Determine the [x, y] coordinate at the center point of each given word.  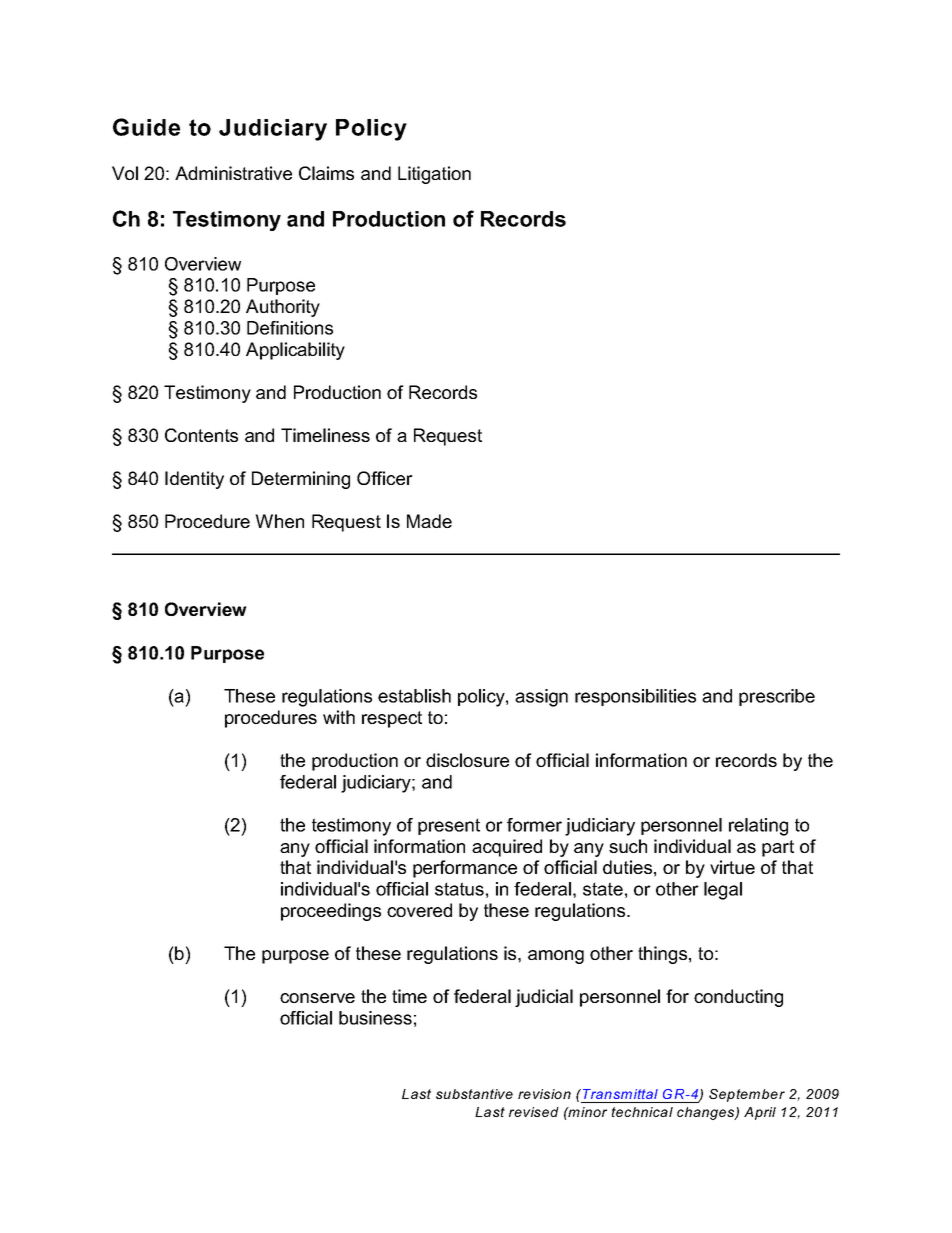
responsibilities [635, 697]
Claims [326, 173]
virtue [732, 867]
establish [414, 696]
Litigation [434, 175]
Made [429, 521]
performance [465, 869]
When [279, 521]
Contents [201, 435]
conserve [317, 998]
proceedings [331, 912]
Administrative [233, 173]
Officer [385, 478]
